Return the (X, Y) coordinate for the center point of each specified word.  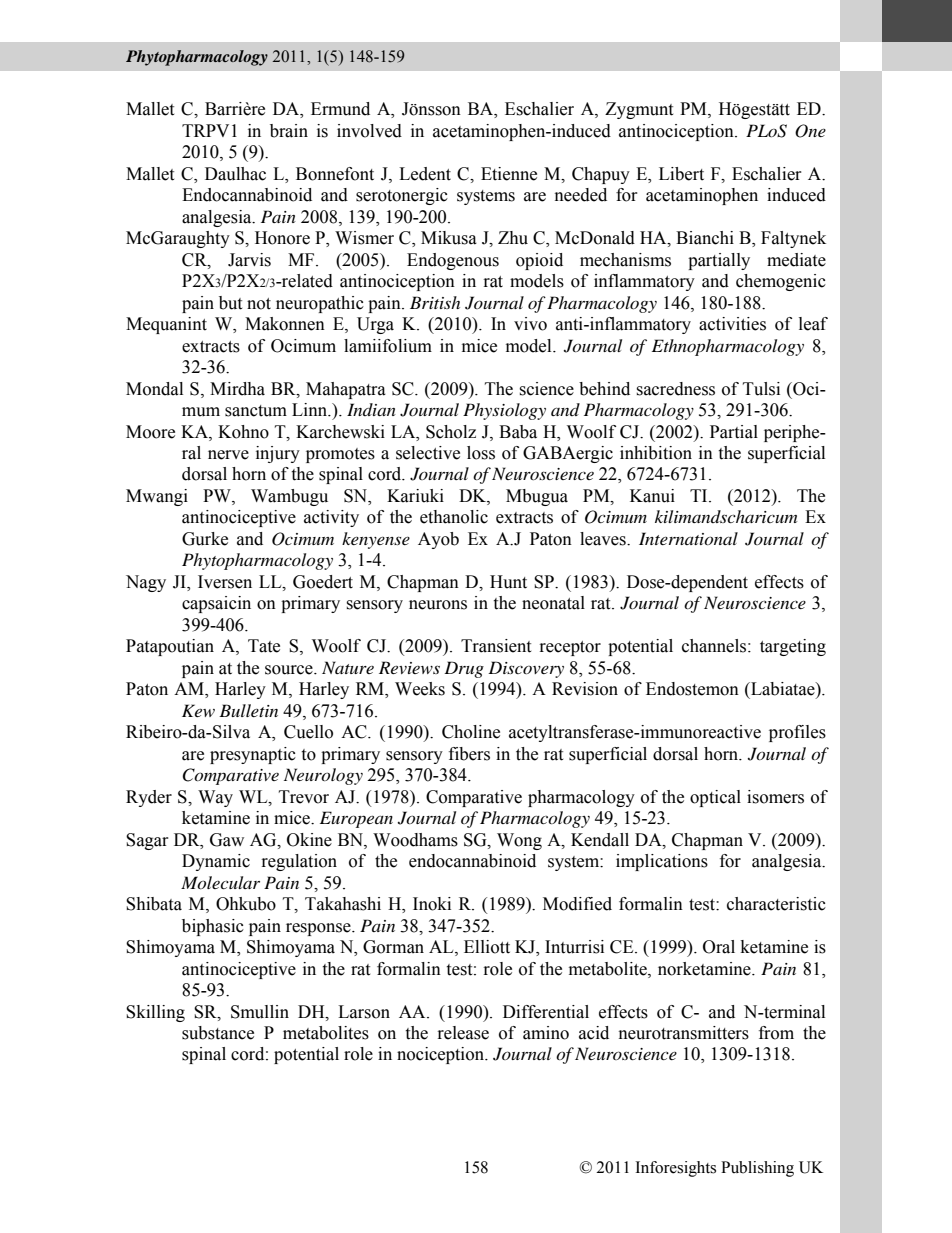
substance (218, 1033)
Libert (681, 174)
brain (289, 131)
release (463, 1033)
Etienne (509, 174)
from (776, 1033)
